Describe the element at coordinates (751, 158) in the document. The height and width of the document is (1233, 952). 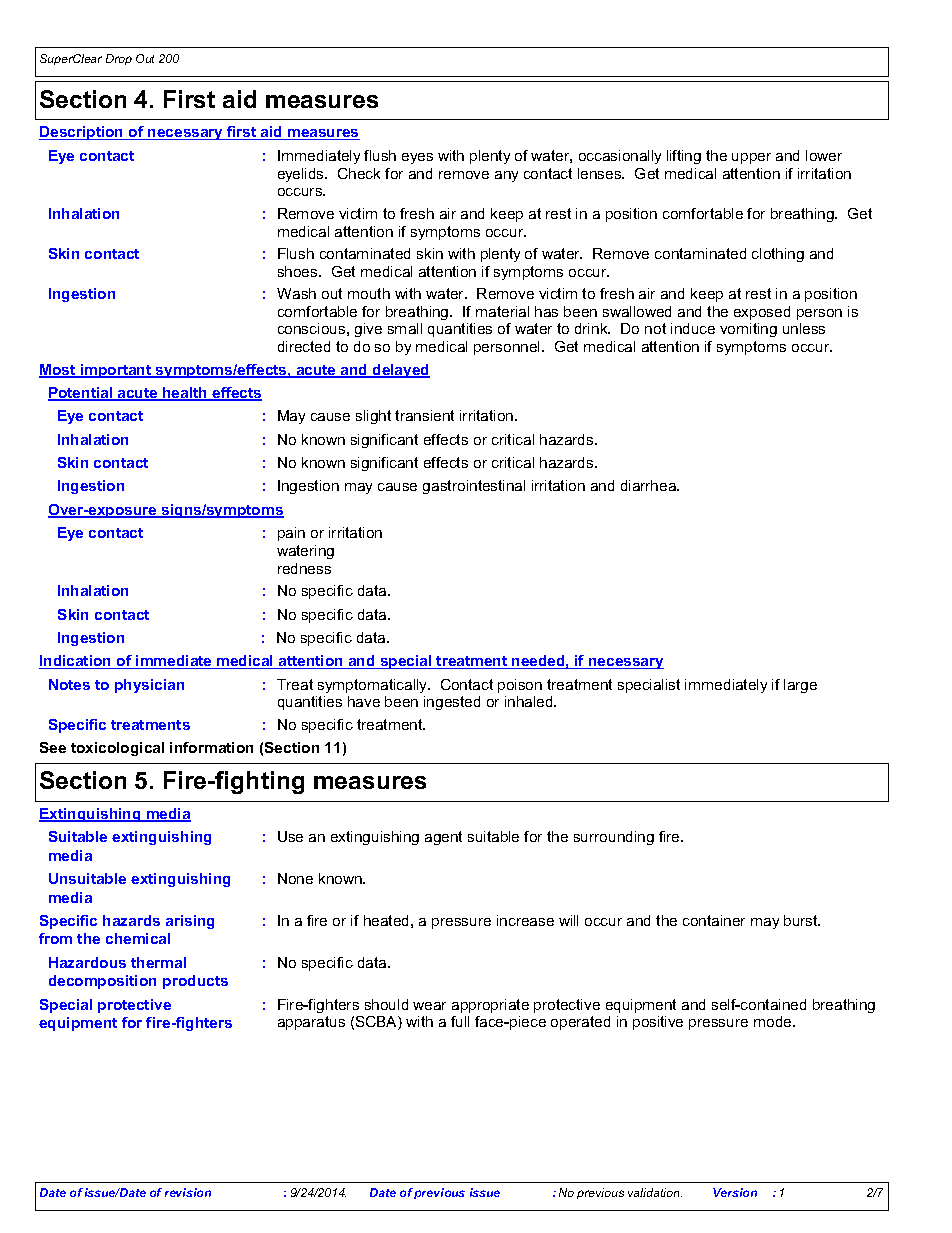
I see `upper` at that location.
